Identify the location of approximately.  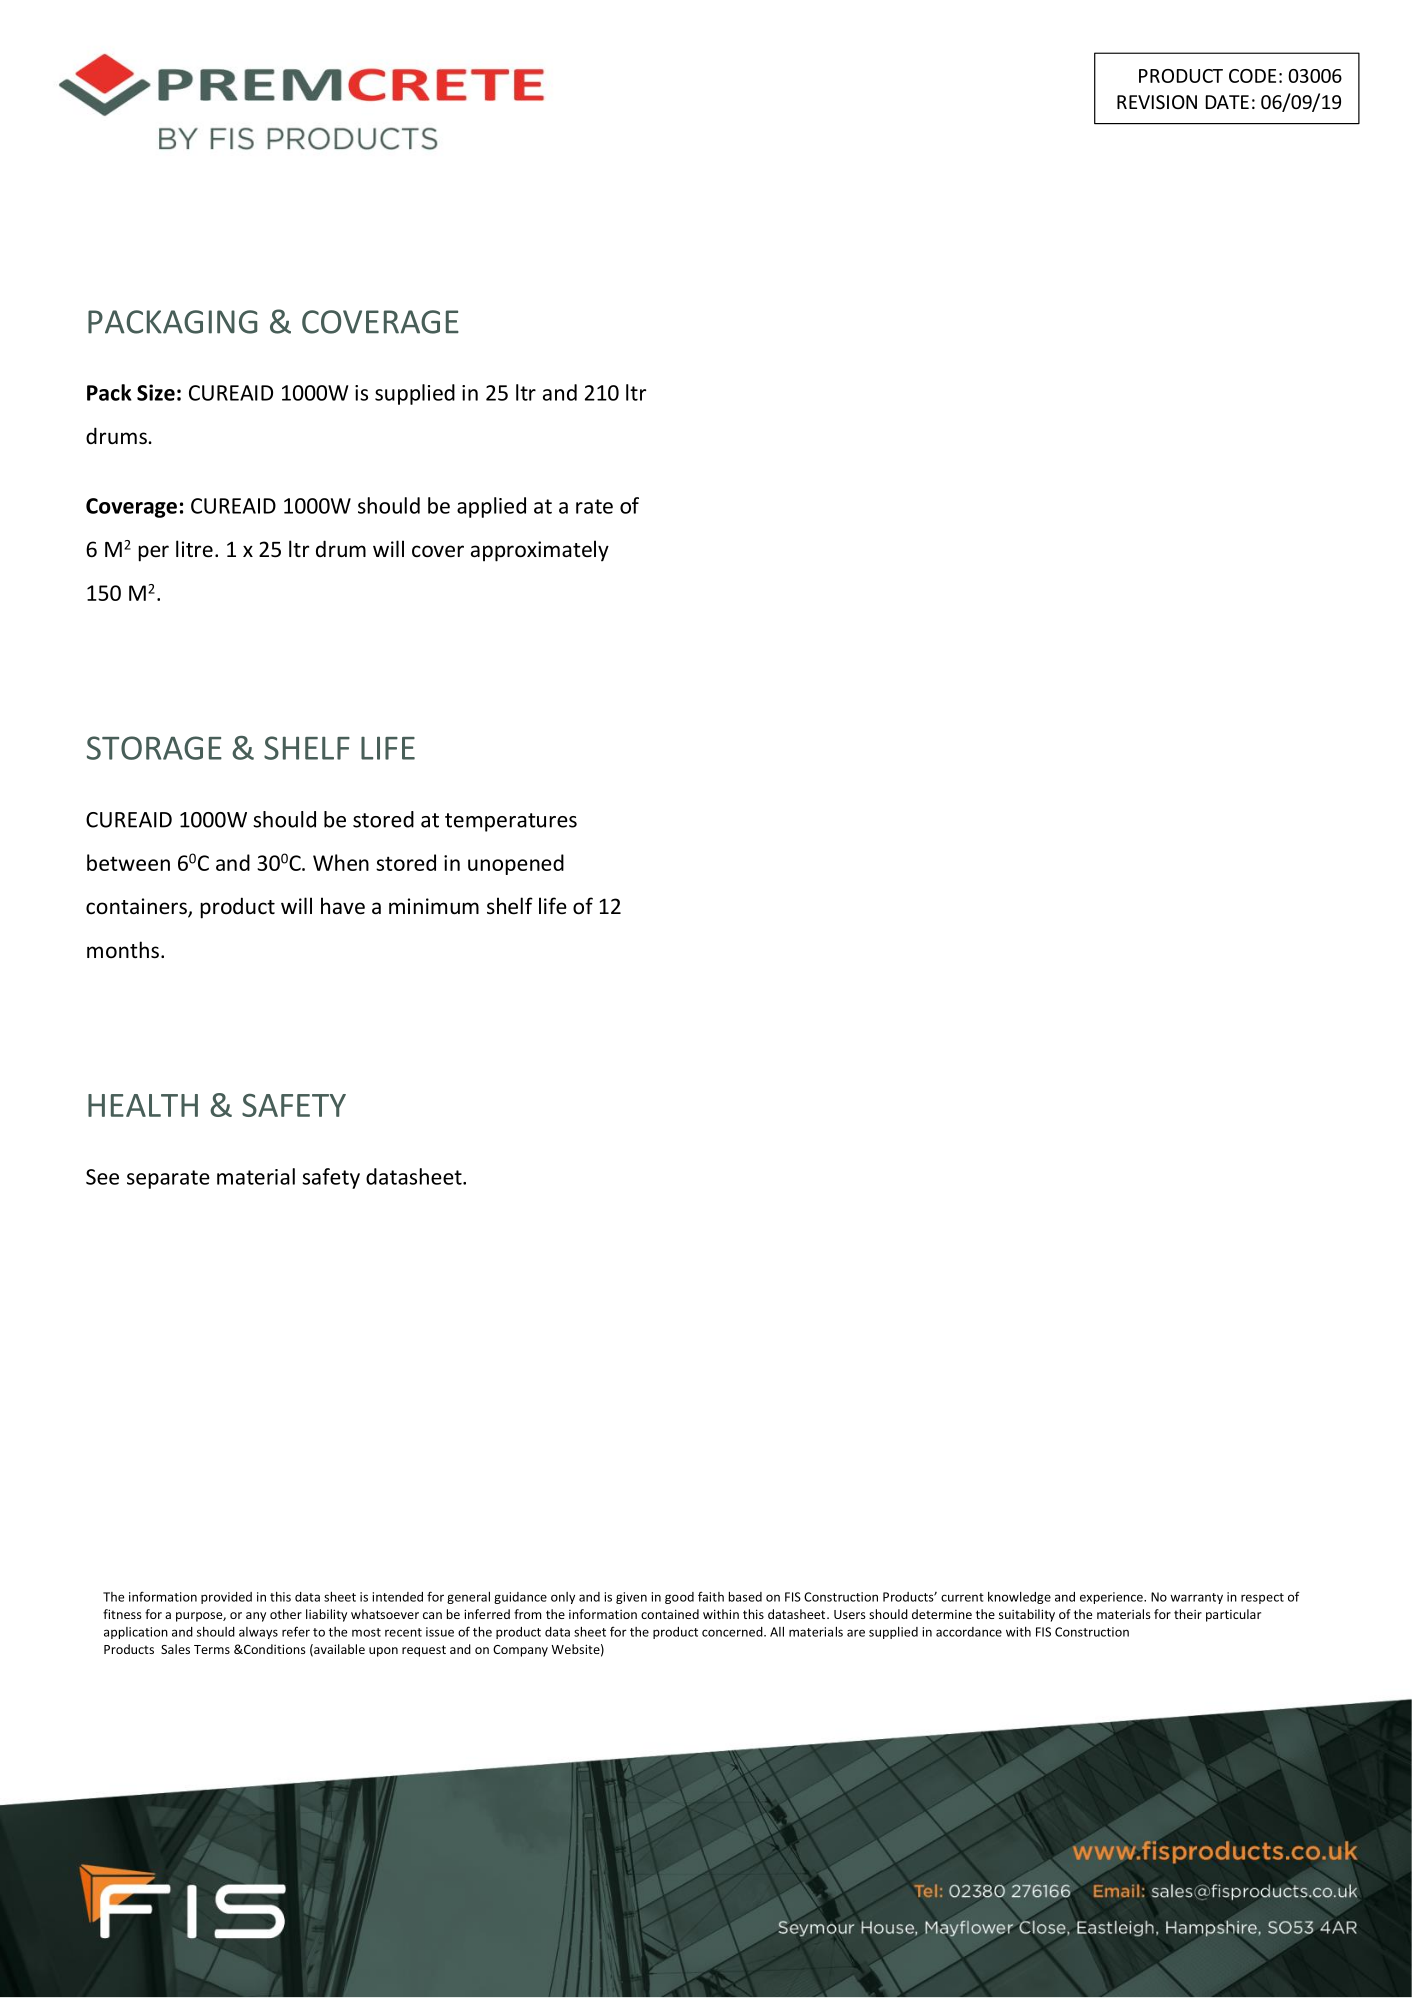
(540, 551).
